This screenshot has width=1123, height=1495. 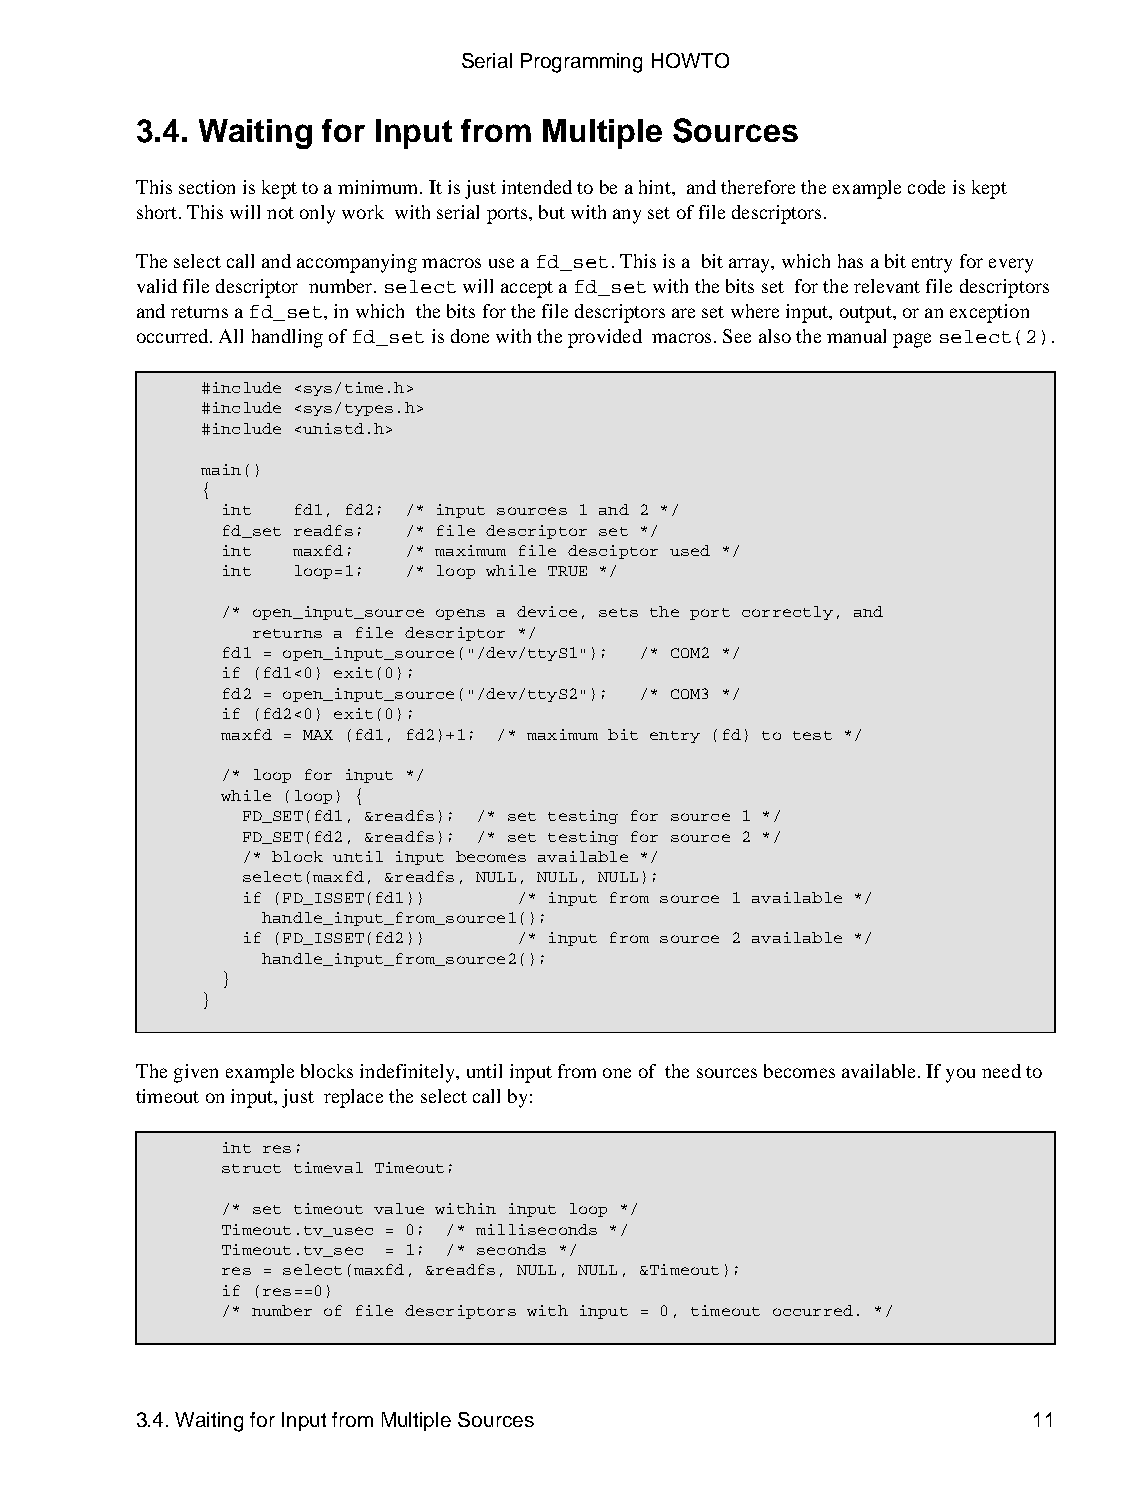 What do you see at coordinates (207, 187) in the screenshot?
I see `section` at bounding box center [207, 187].
